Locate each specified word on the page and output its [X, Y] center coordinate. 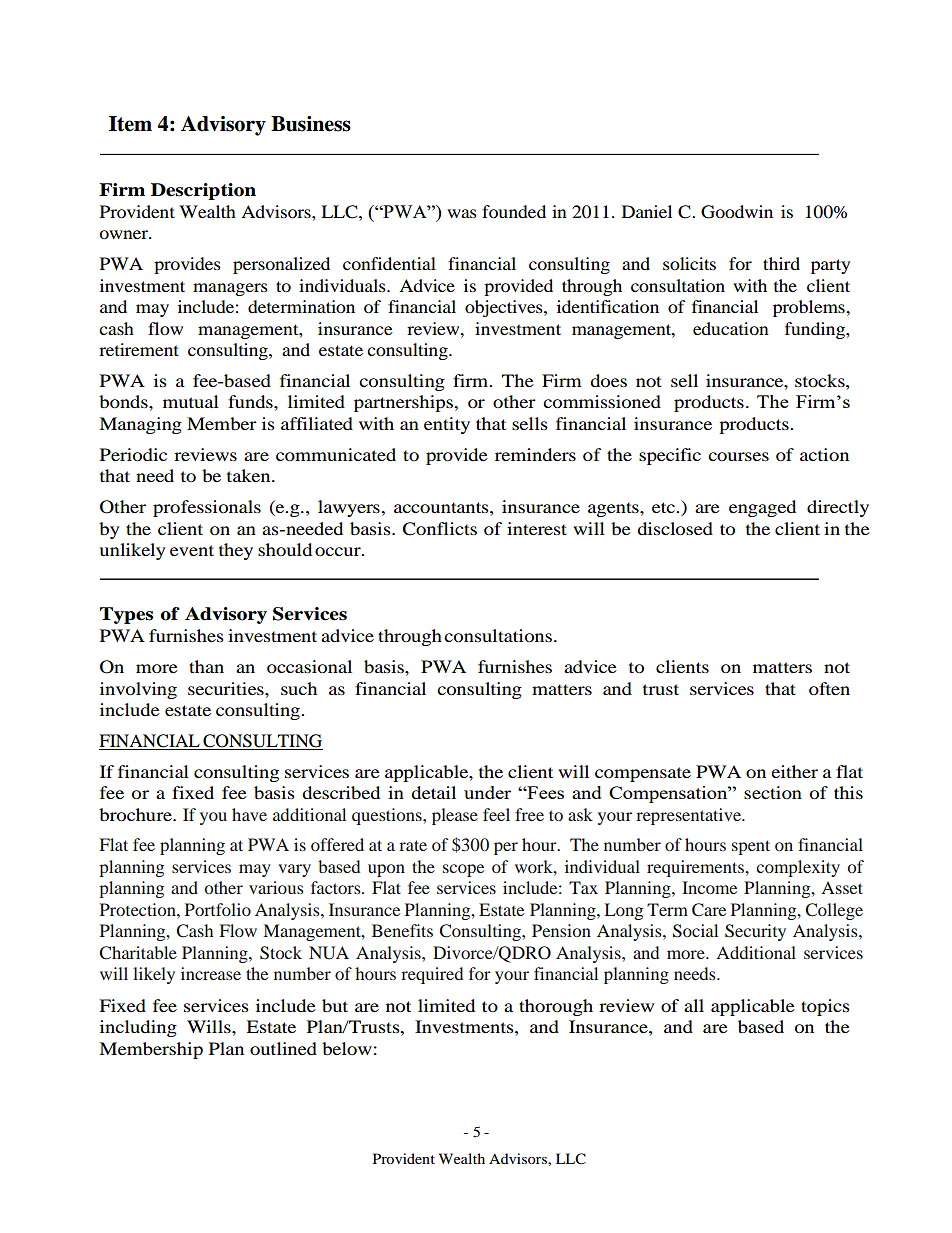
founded [514, 211]
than [206, 666]
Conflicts [440, 529]
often [829, 688]
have [249, 814]
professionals [207, 508]
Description [203, 191]
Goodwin [737, 212]
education [731, 328]
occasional [309, 666]
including [138, 1028]
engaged [762, 508]
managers [230, 289]
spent [751, 847]
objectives [505, 308]
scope [463, 870]
